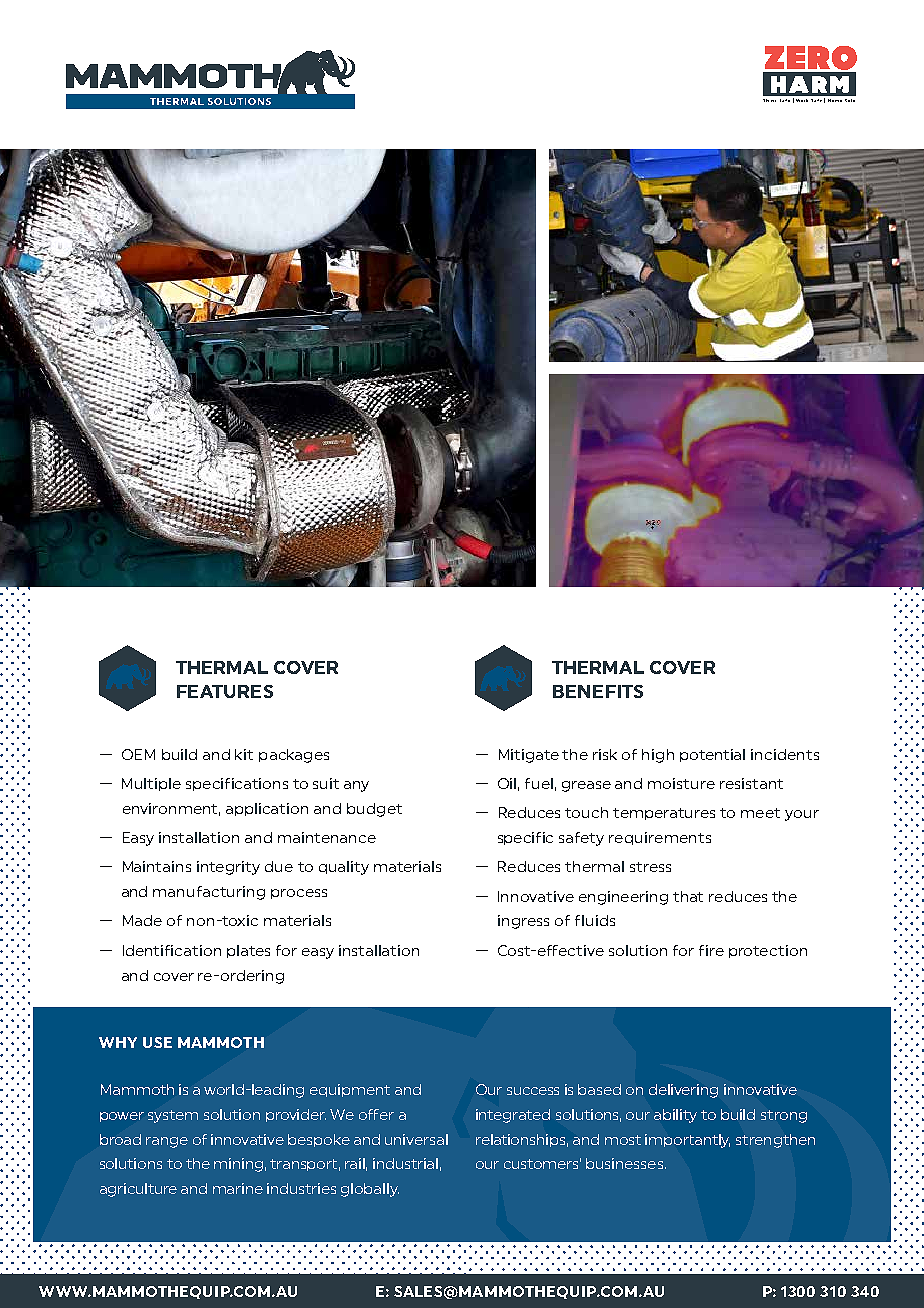 Image resolution: width=924 pixels, height=1308 pixels. I want to click on potential, so click(712, 755).
